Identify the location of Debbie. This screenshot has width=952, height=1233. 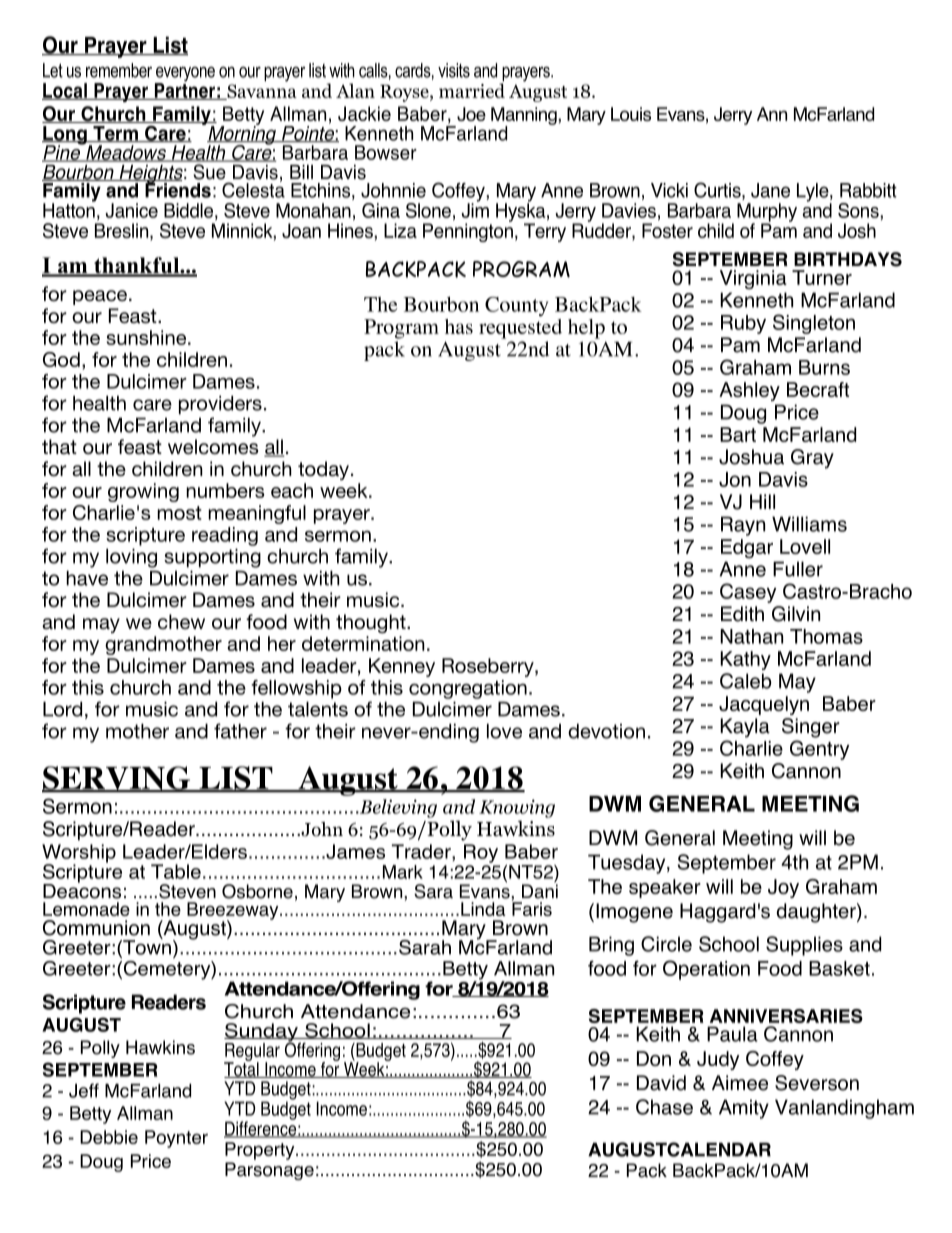
(109, 1137).
